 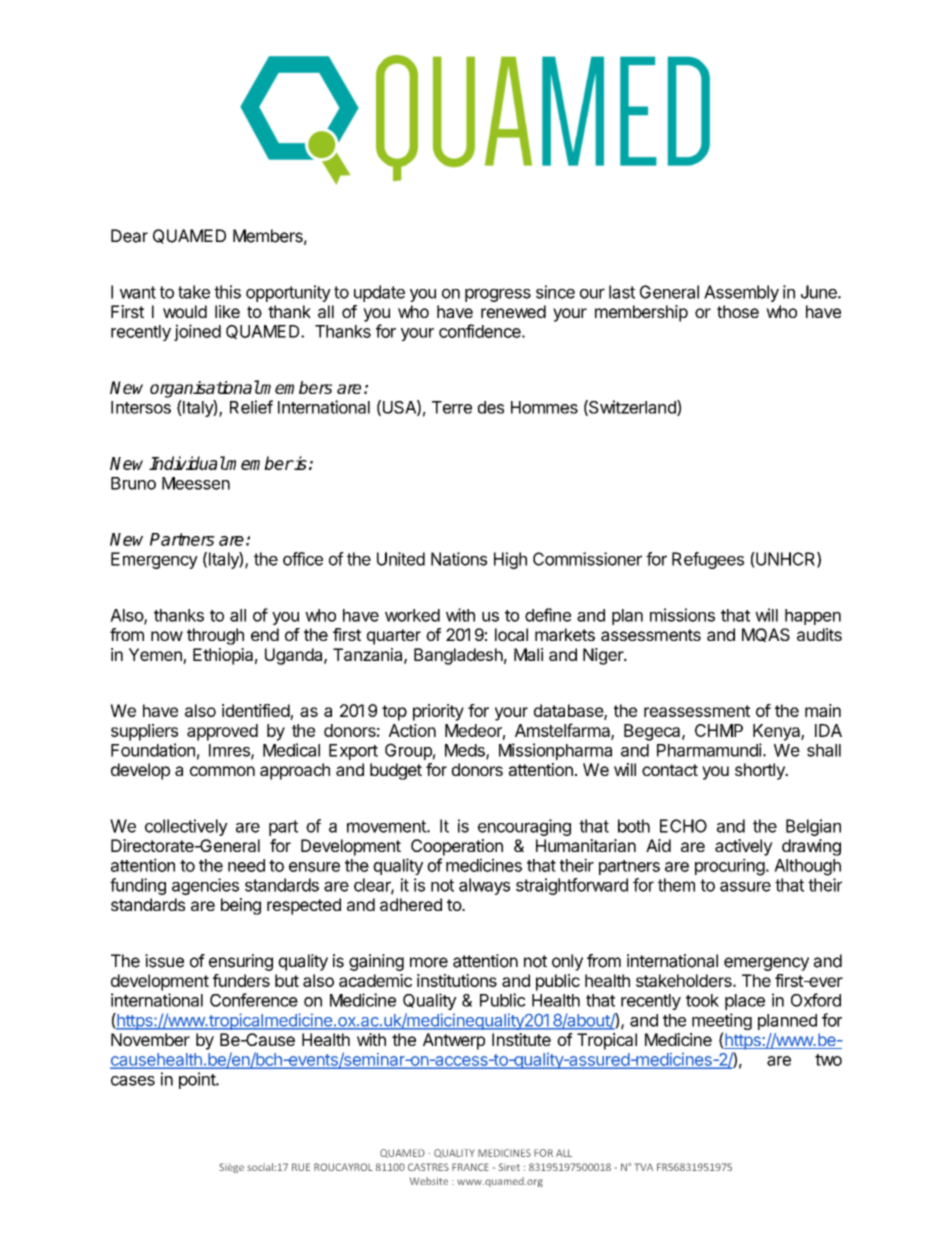 What do you see at coordinates (438, 712) in the screenshot?
I see `priority` at bounding box center [438, 712].
